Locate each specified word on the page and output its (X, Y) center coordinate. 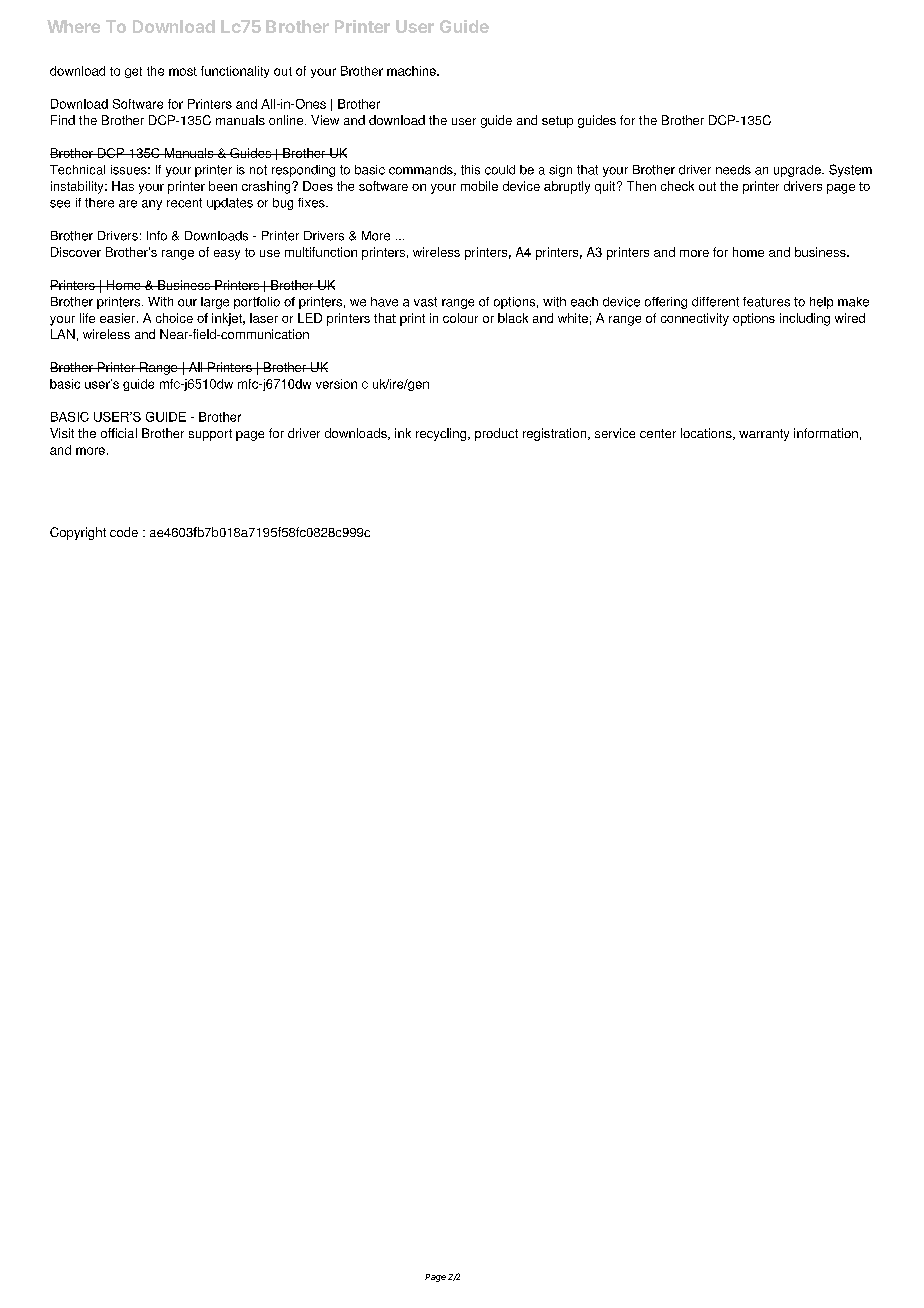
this (470, 170)
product (496, 434)
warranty (764, 435)
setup (557, 122)
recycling (442, 434)
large (215, 303)
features (766, 302)
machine (412, 71)
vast (425, 302)
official (119, 433)
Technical (77, 170)
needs (733, 170)
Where (73, 26)
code (124, 532)
